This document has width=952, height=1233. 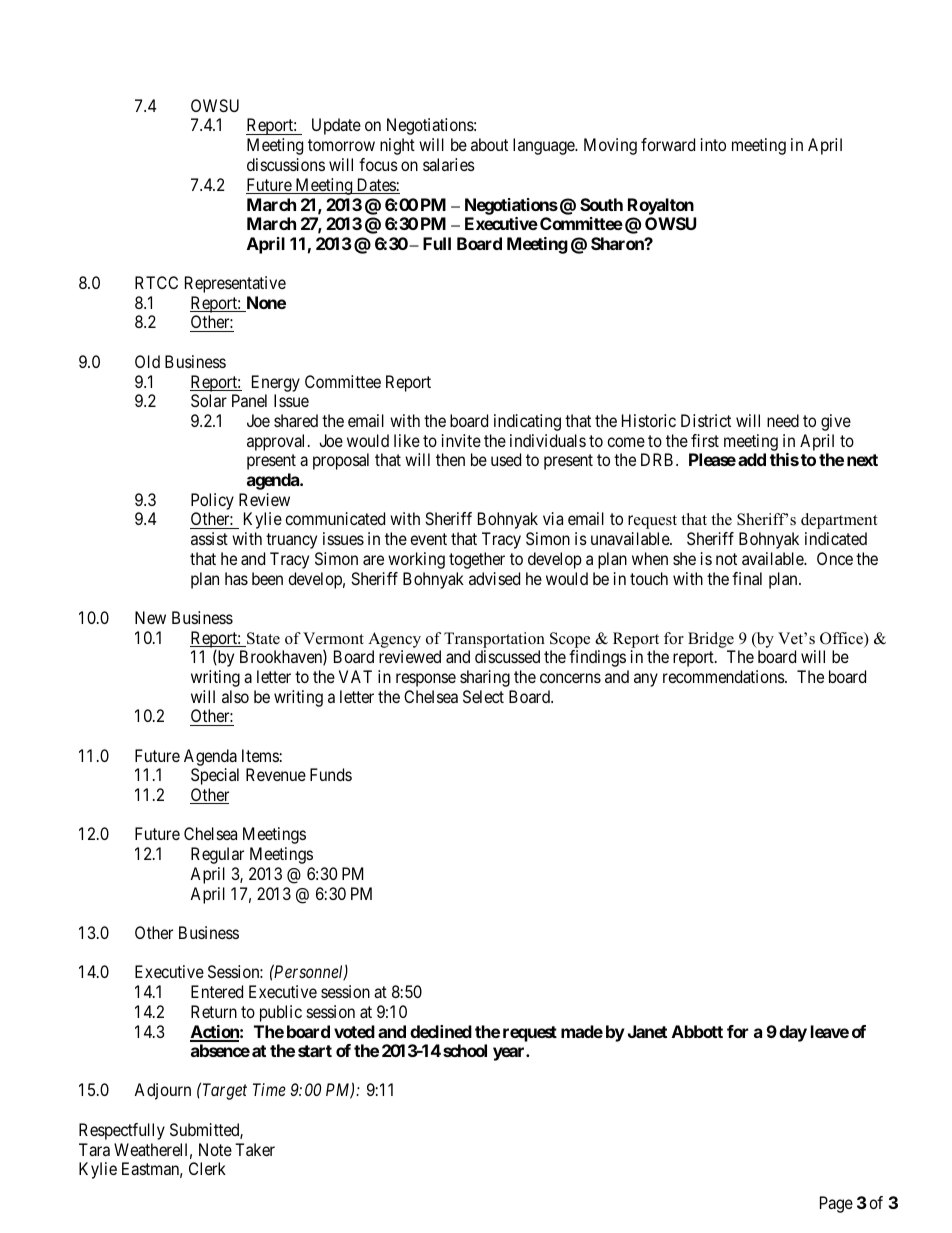 What do you see at coordinates (286, 164) in the document?
I see `discussions` at bounding box center [286, 164].
